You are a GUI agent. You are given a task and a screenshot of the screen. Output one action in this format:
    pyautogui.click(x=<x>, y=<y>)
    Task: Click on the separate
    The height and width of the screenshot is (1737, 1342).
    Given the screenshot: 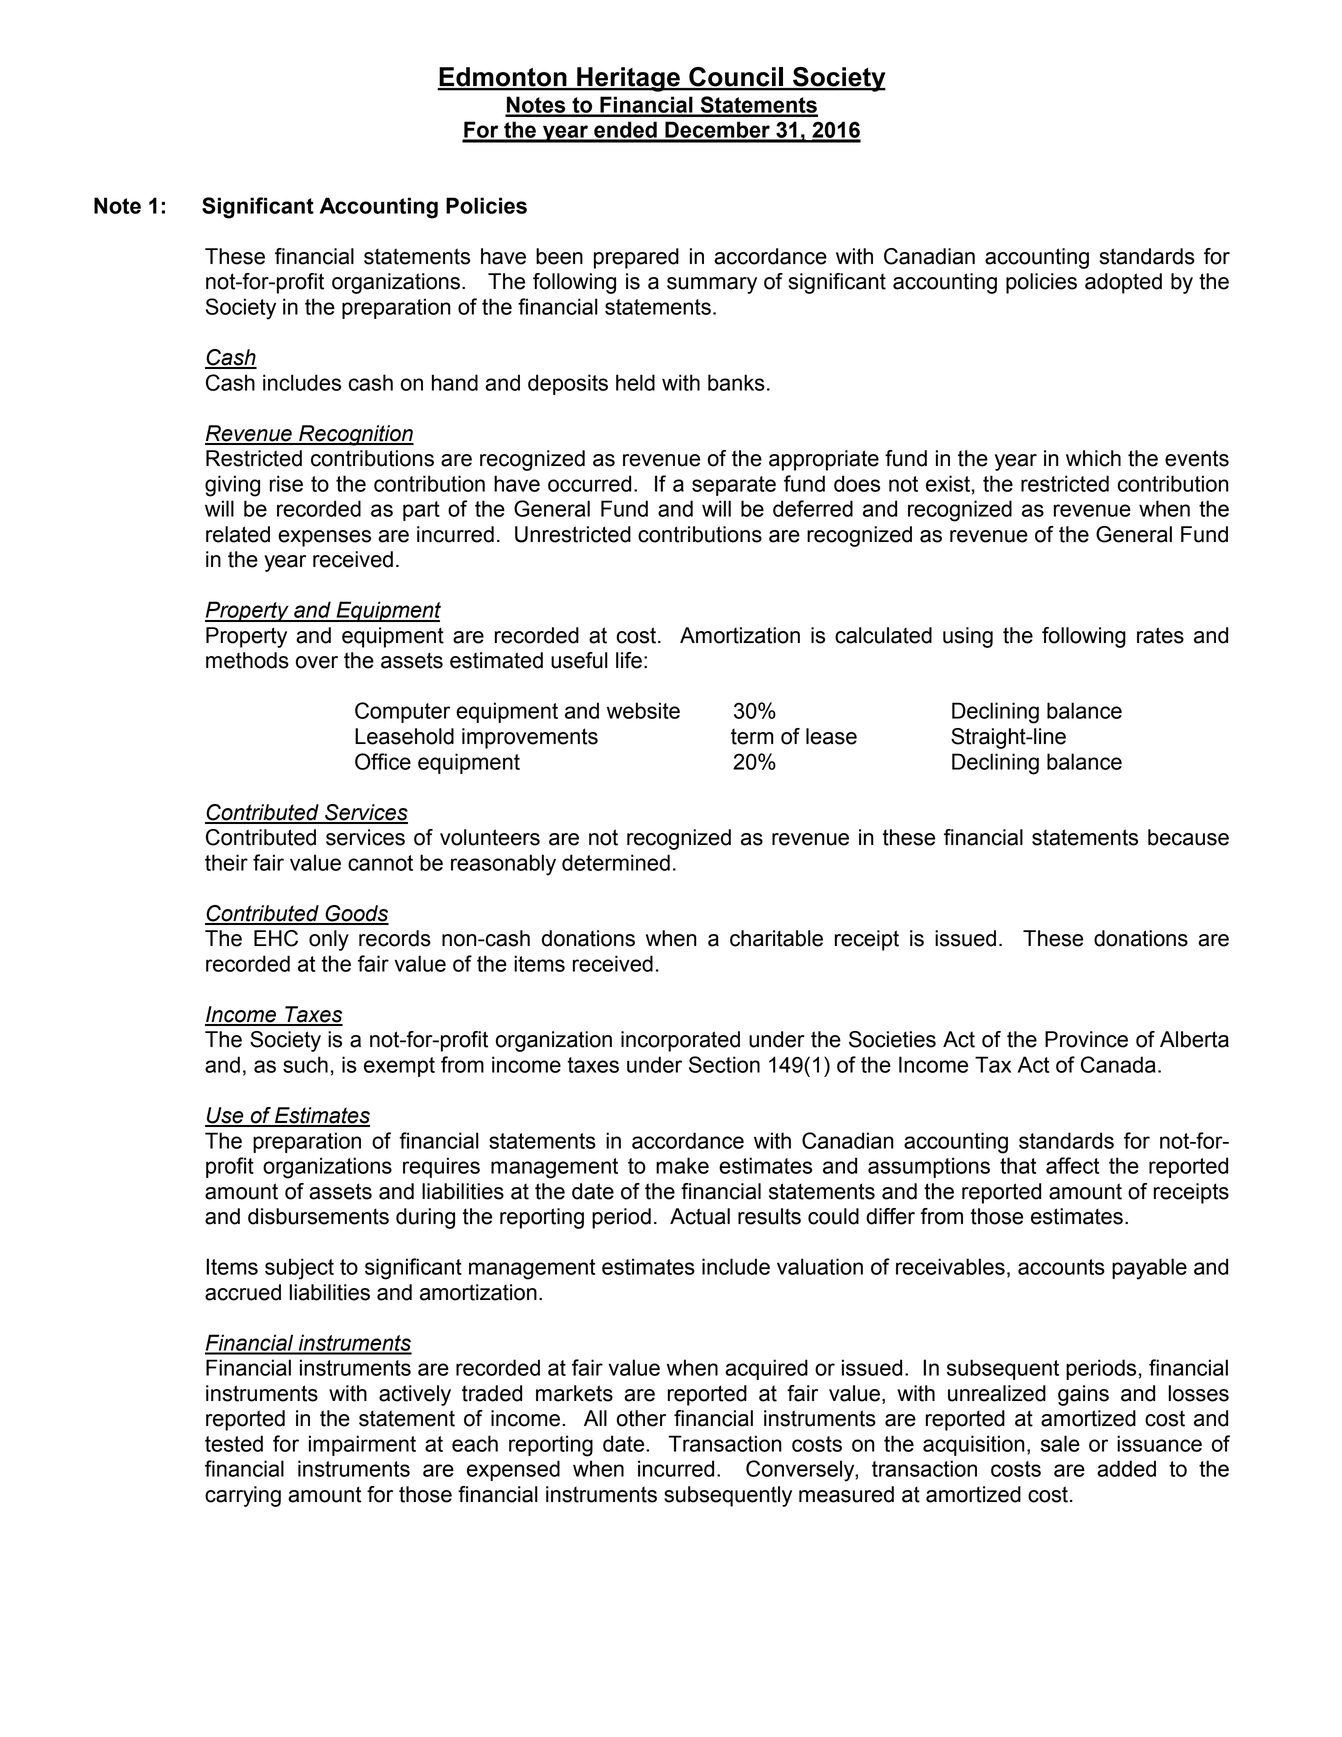 What is the action you would take?
    pyautogui.click(x=734, y=486)
